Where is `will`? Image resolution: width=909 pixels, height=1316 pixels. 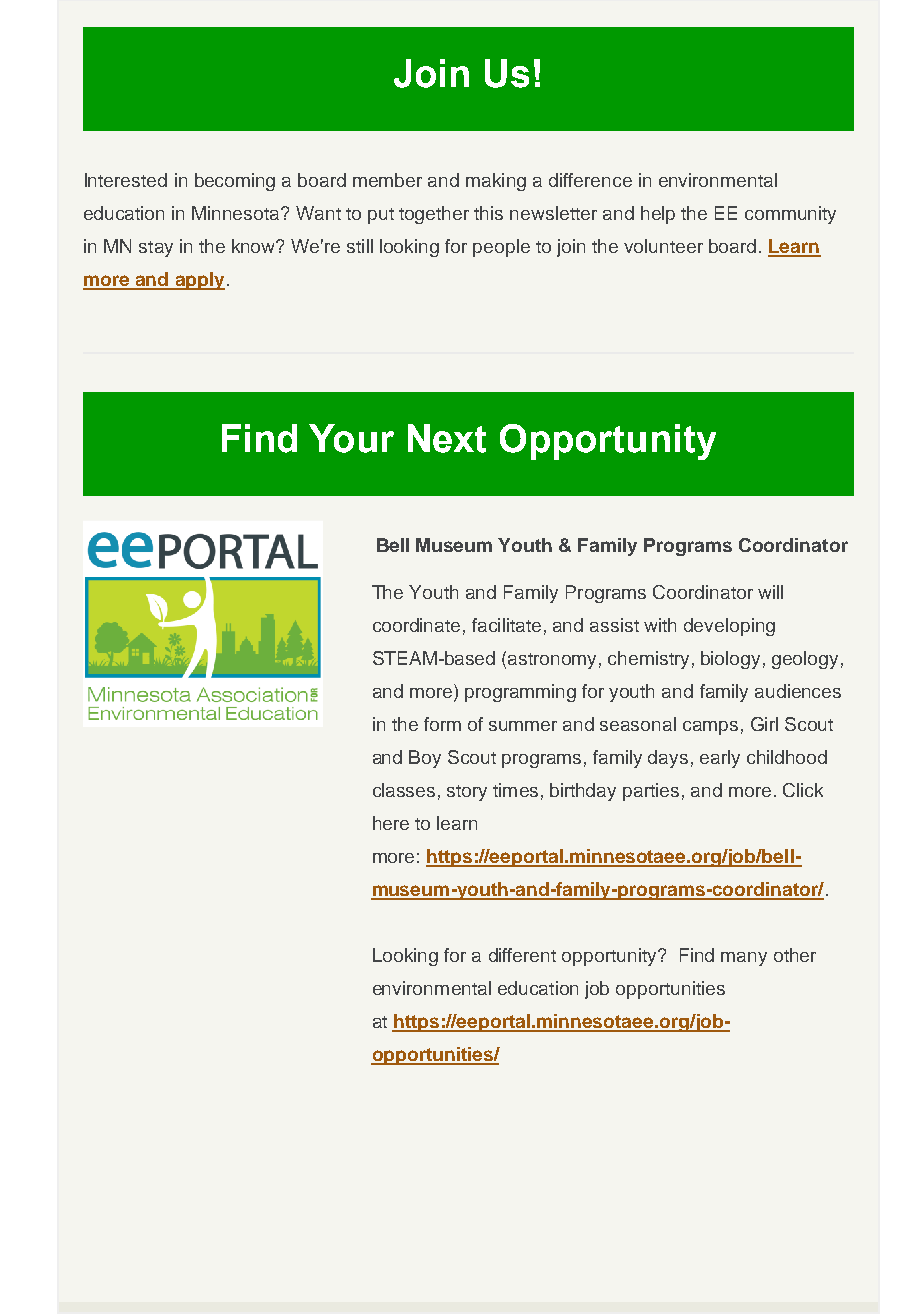 will is located at coordinates (770, 592).
